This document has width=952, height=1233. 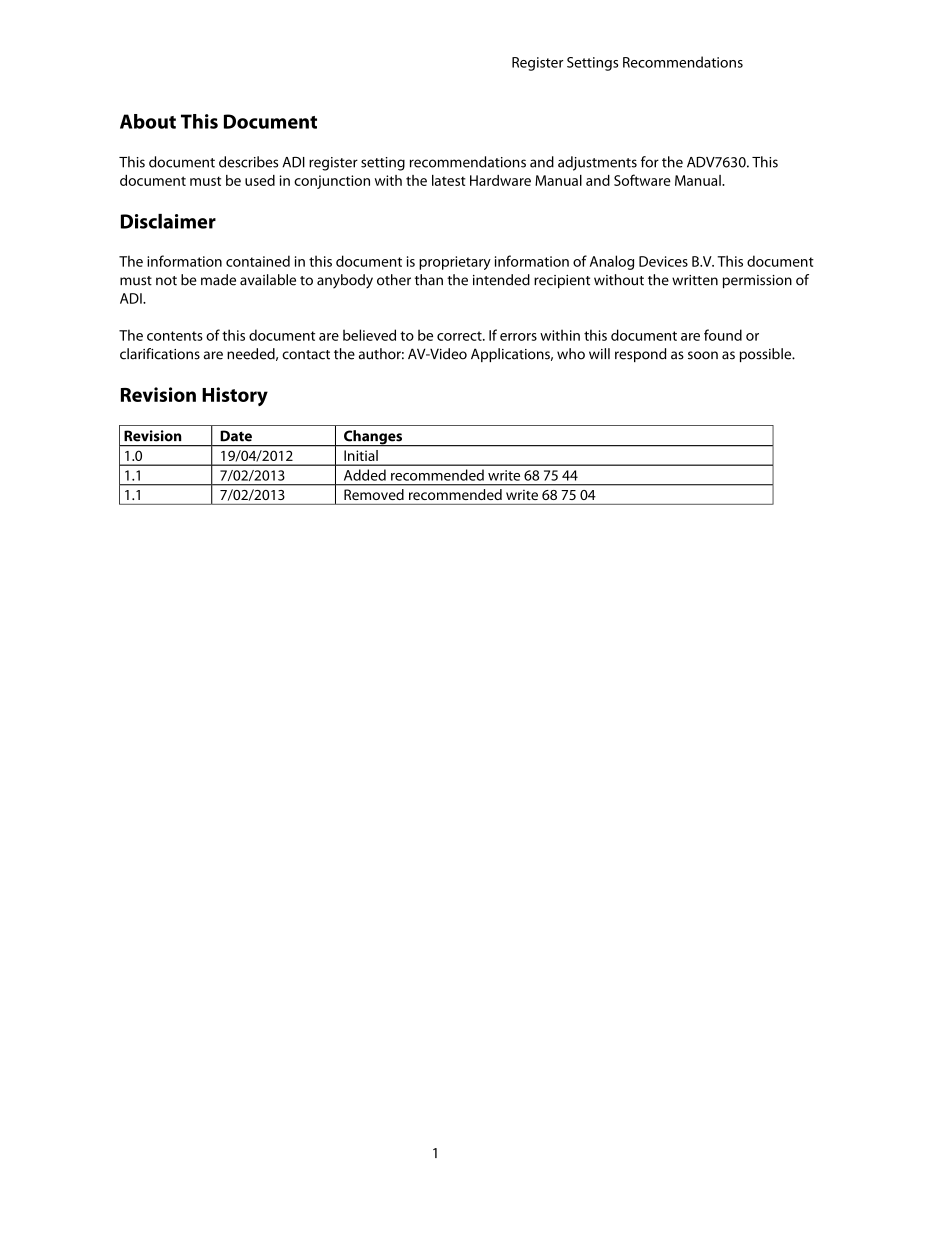 What do you see at coordinates (429, 280) in the document?
I see `than` at bounding box center [429, 280].
